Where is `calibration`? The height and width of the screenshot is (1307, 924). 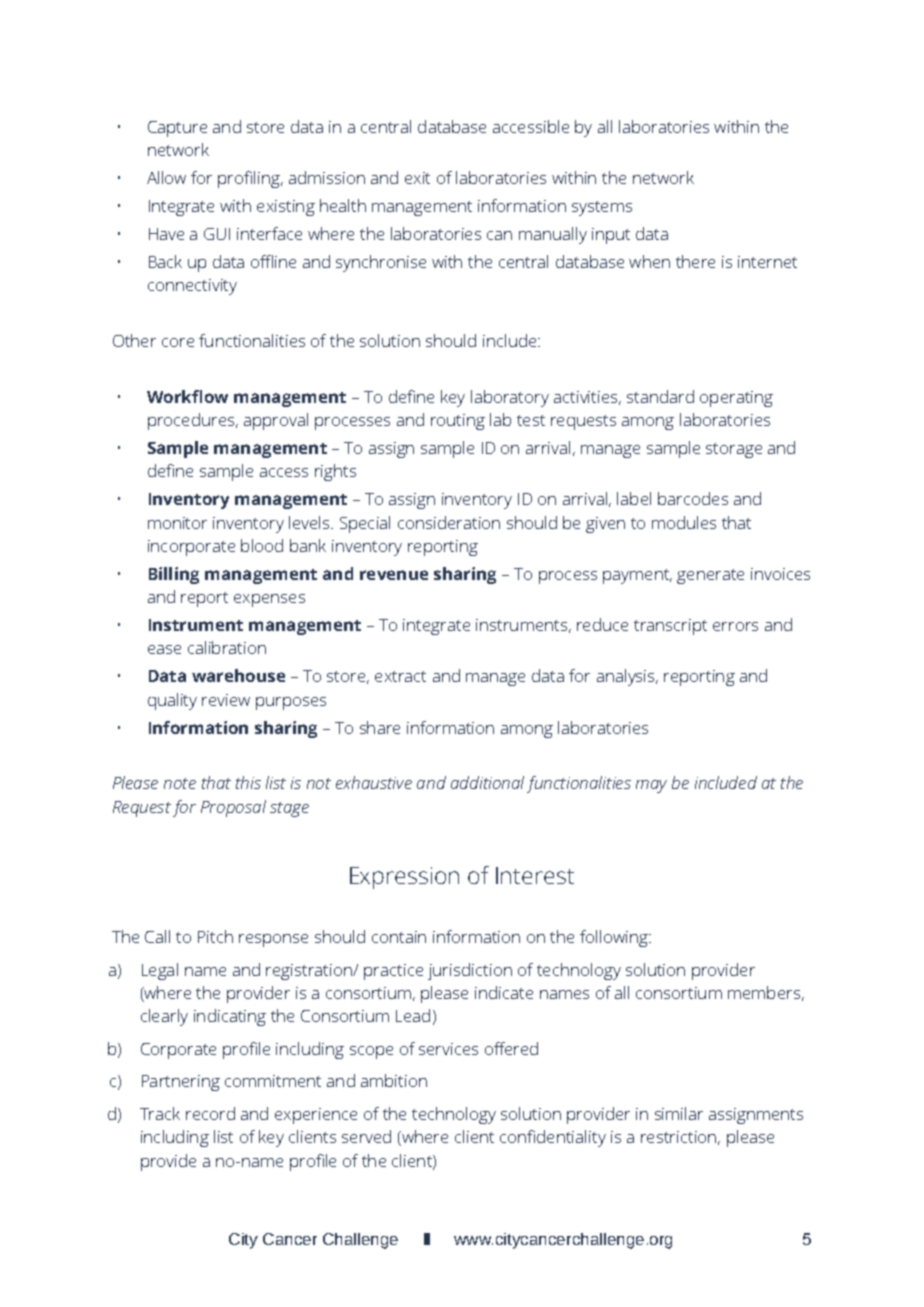
calibration is located at coordinates (227, 647).
